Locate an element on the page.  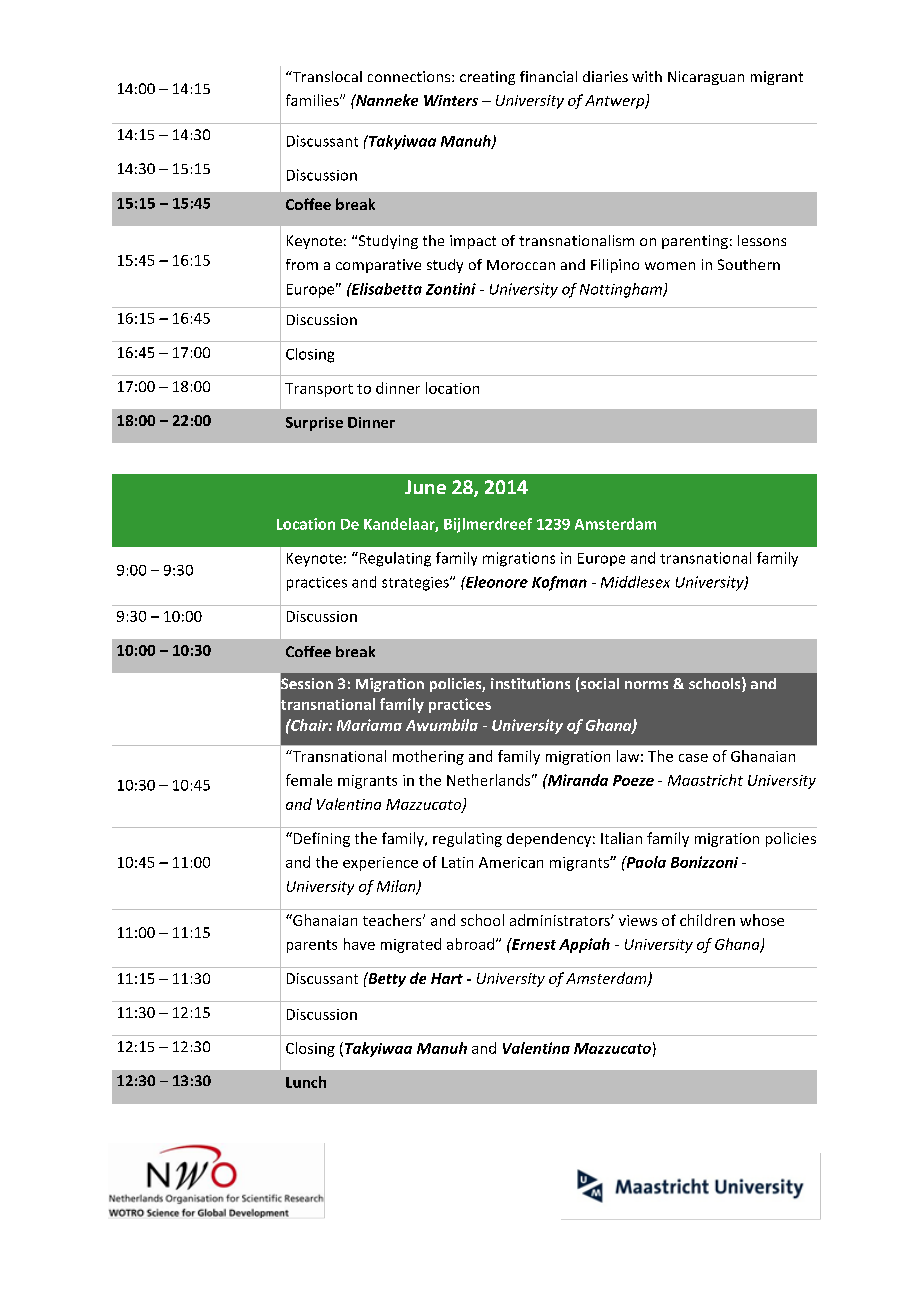
families is located at coordinates (313, 100).
